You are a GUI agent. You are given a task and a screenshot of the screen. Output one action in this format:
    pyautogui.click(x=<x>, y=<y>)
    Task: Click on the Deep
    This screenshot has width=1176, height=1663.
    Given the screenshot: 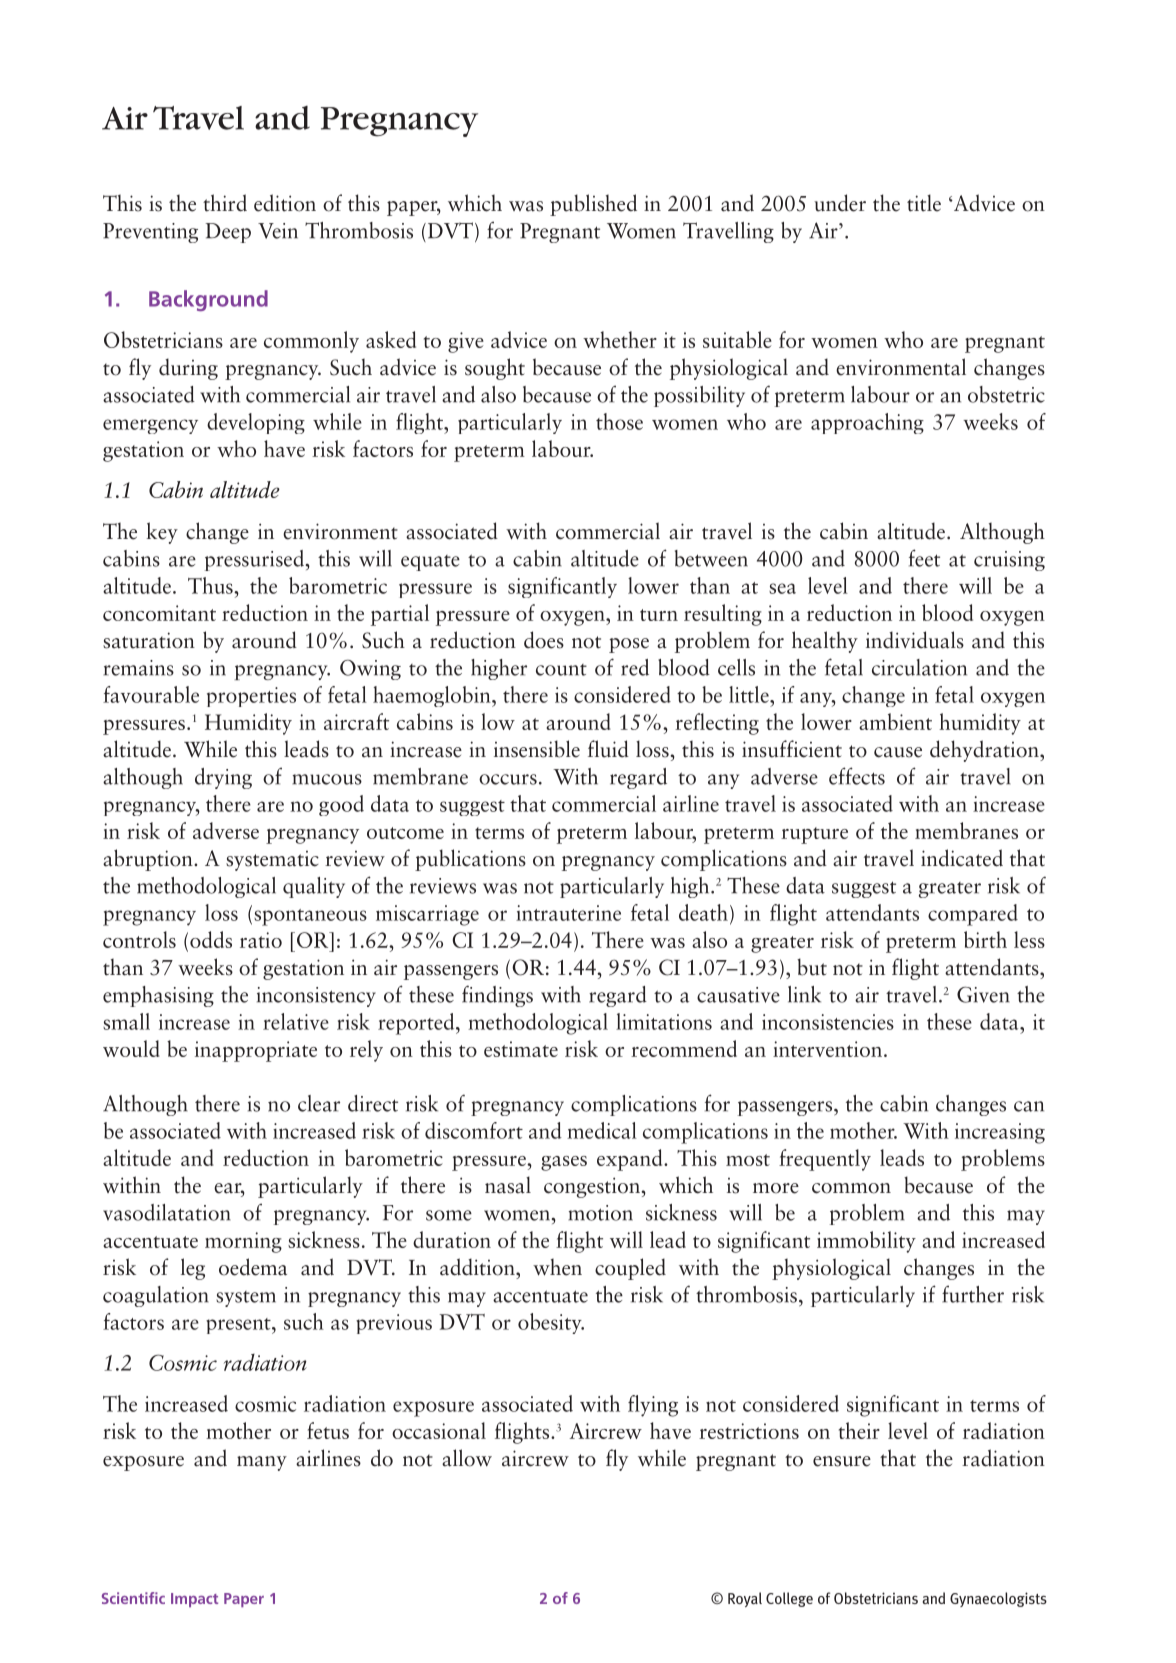 What is the action you would take?
    pyautogui.click(x=228, y=233)
